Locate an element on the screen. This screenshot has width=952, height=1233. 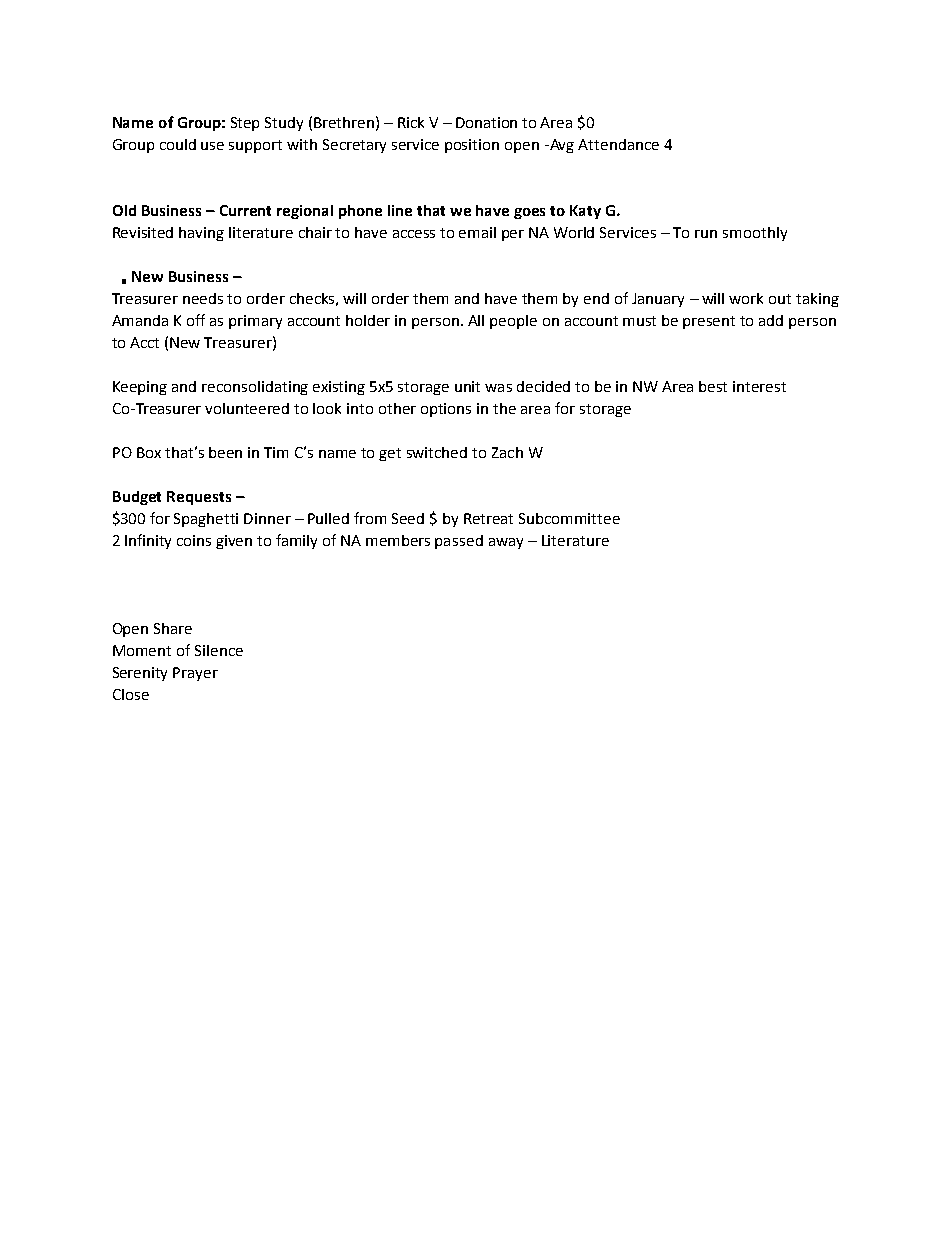
position is located at coordinates (472, 146).
